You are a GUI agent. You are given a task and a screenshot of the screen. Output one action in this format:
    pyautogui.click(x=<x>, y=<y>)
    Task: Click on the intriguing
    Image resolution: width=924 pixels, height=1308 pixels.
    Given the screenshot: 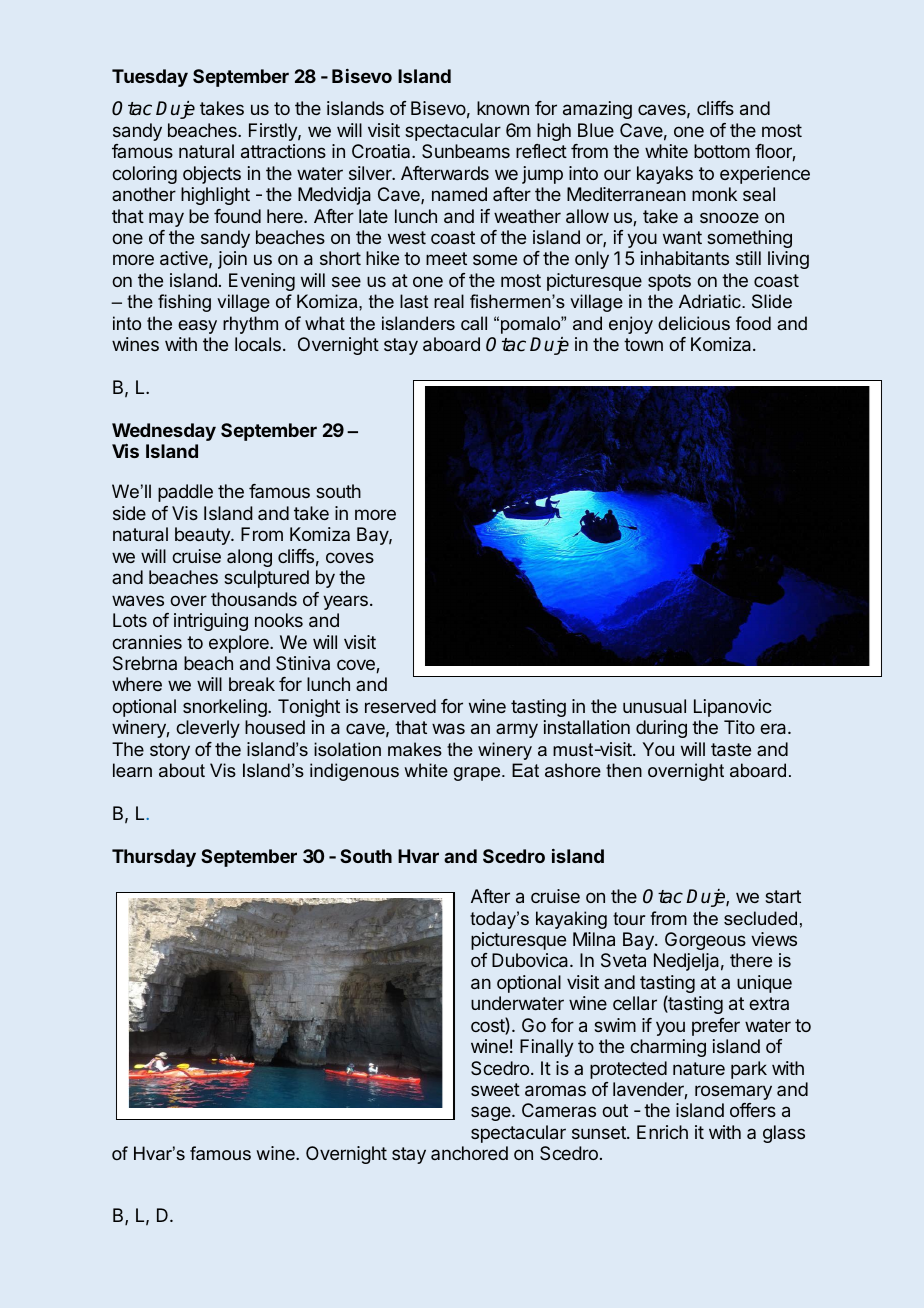 What is the action you would take?
    pyautogui.click(x=211, y=622)
